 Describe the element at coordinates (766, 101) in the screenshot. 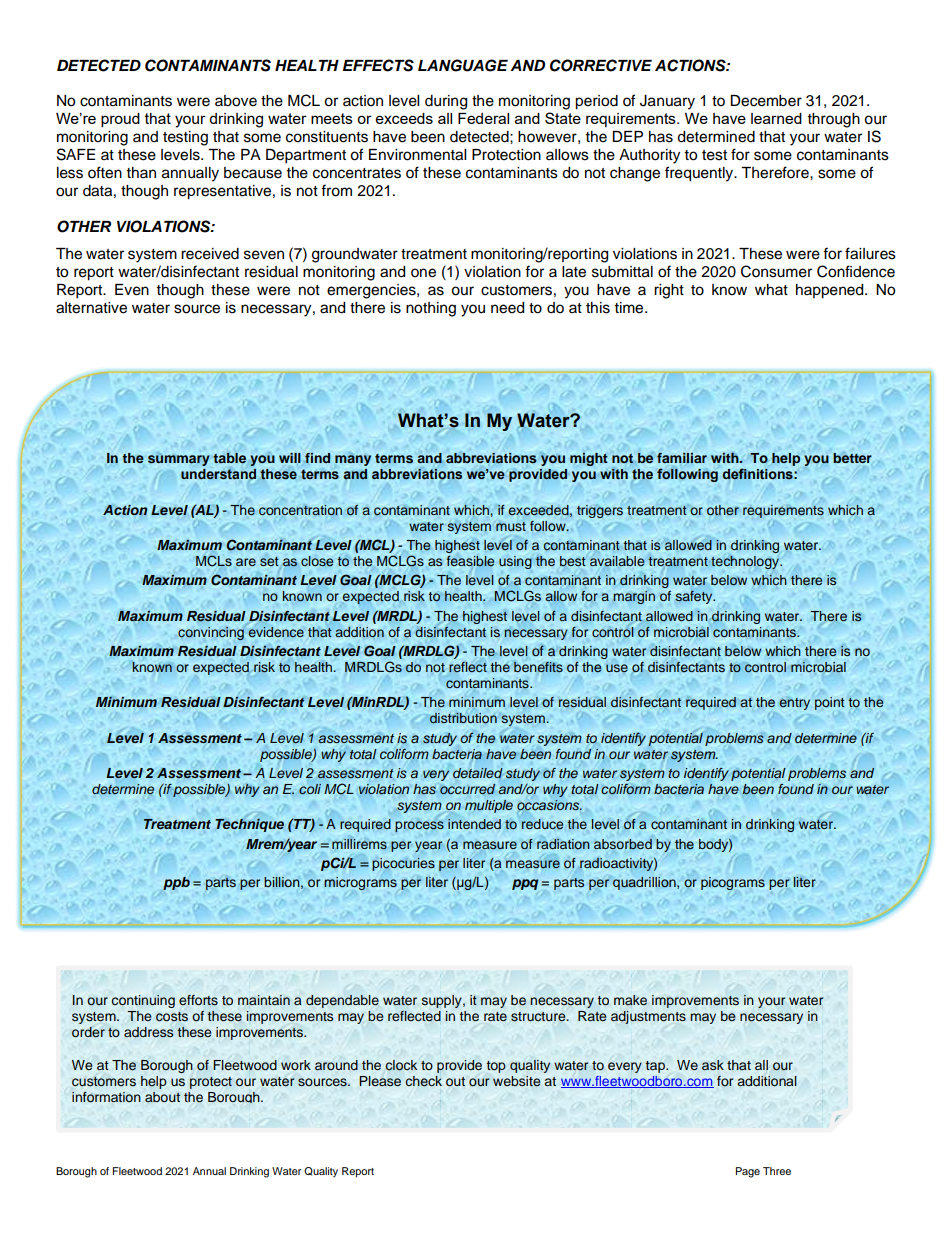

I see `December` at that location.
